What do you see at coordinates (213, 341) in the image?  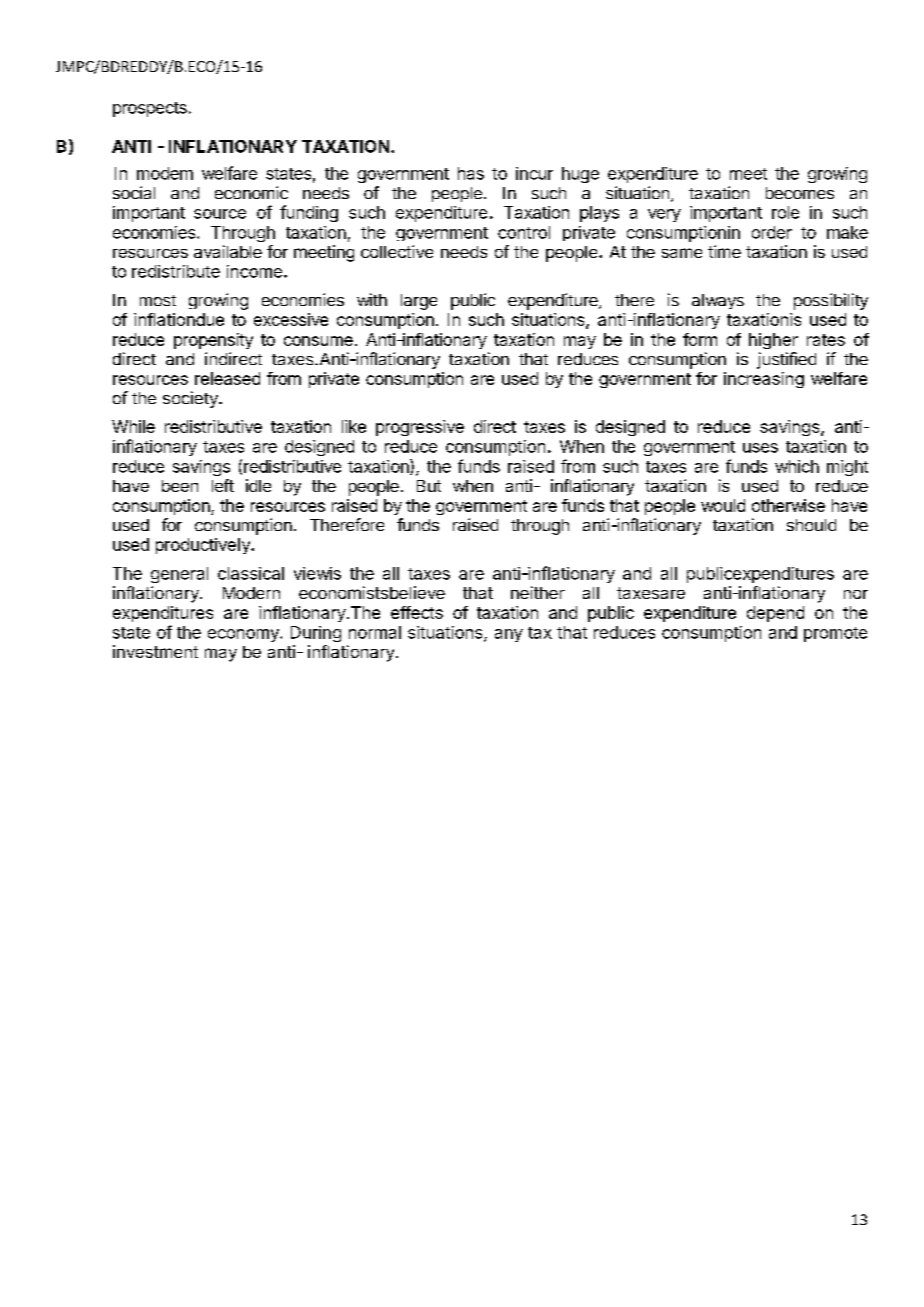 I see `propensity` at bounding box center [213, 341].
